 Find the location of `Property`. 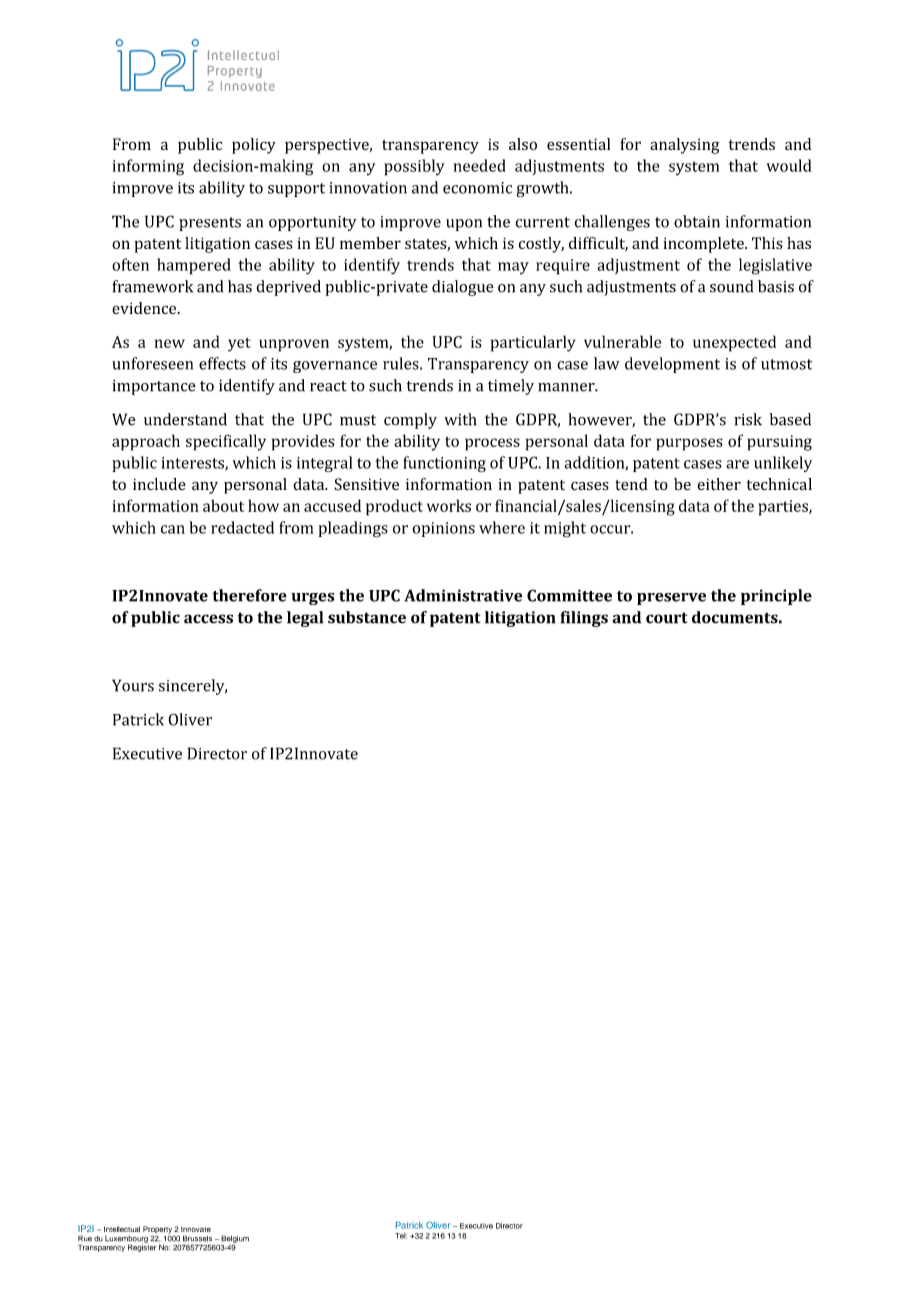

Property is located at coordinates (157, 1231).
